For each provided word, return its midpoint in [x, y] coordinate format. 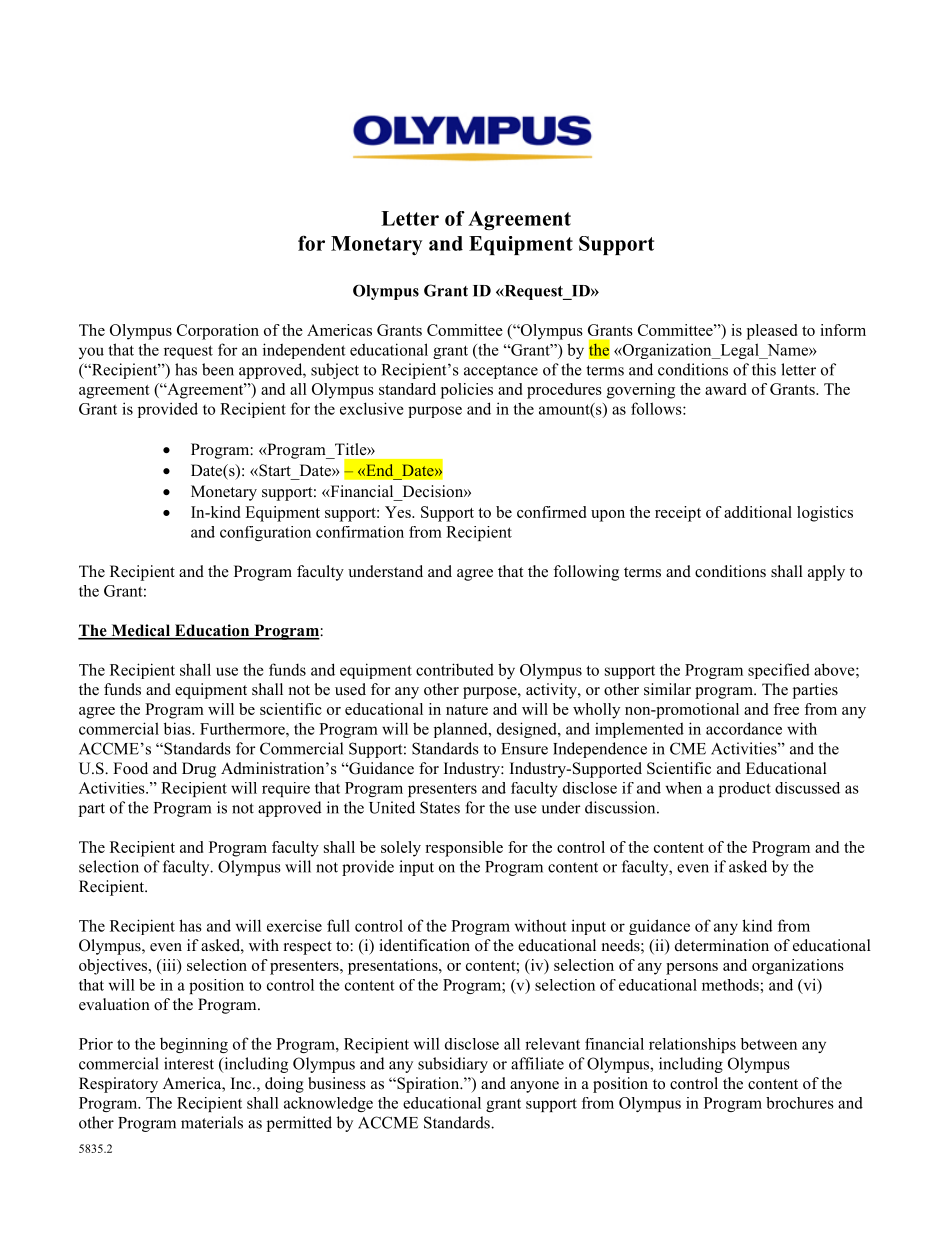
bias [178, 728]
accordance [744, 728]
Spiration [428, 1085]
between [769, 1044]
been [218, 369]
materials [212, 1122]
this [764, 369]
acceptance [501, 372]
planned [462, 730]
